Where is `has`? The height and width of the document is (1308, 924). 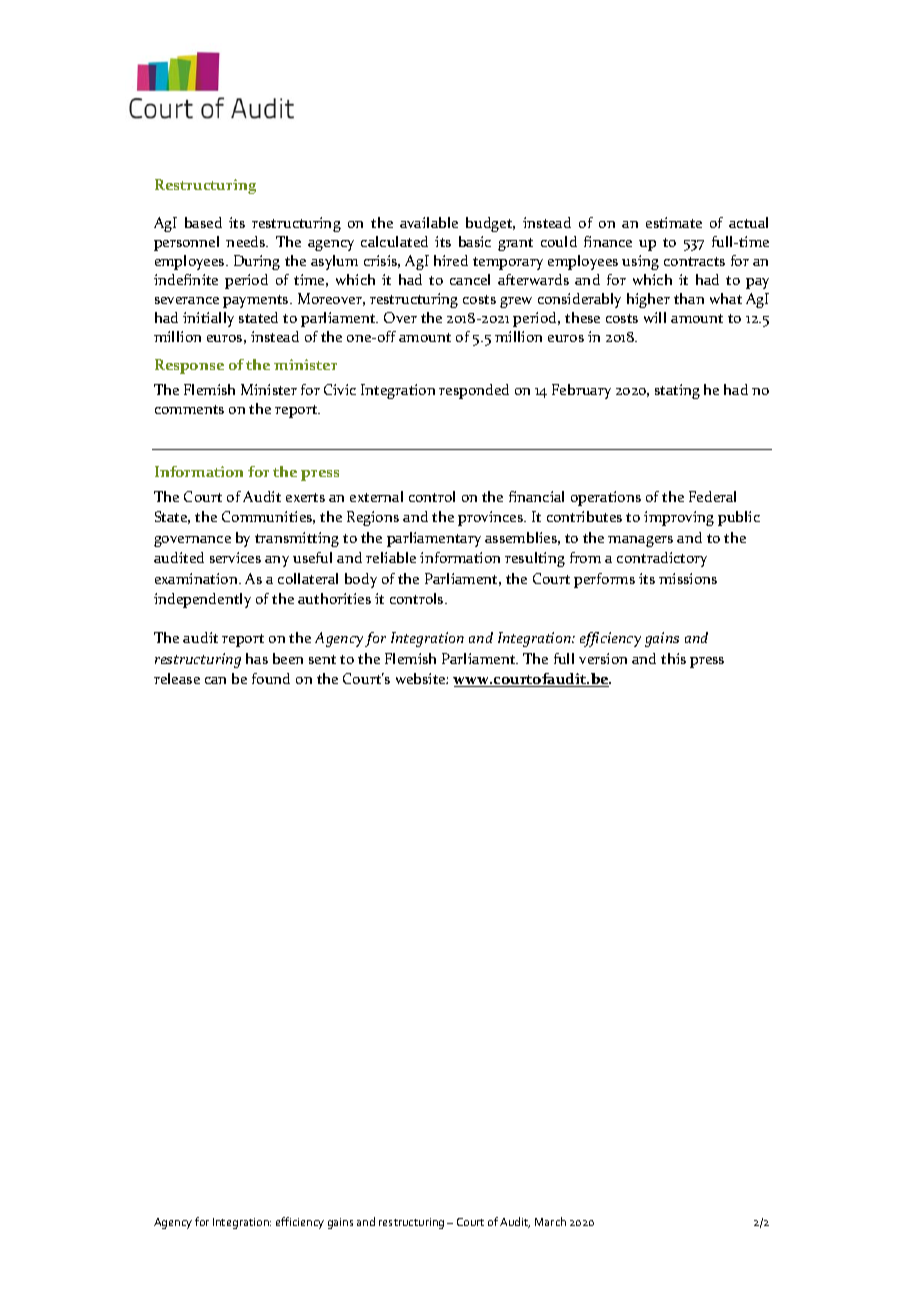
has is located at coordinates (257, 658).
